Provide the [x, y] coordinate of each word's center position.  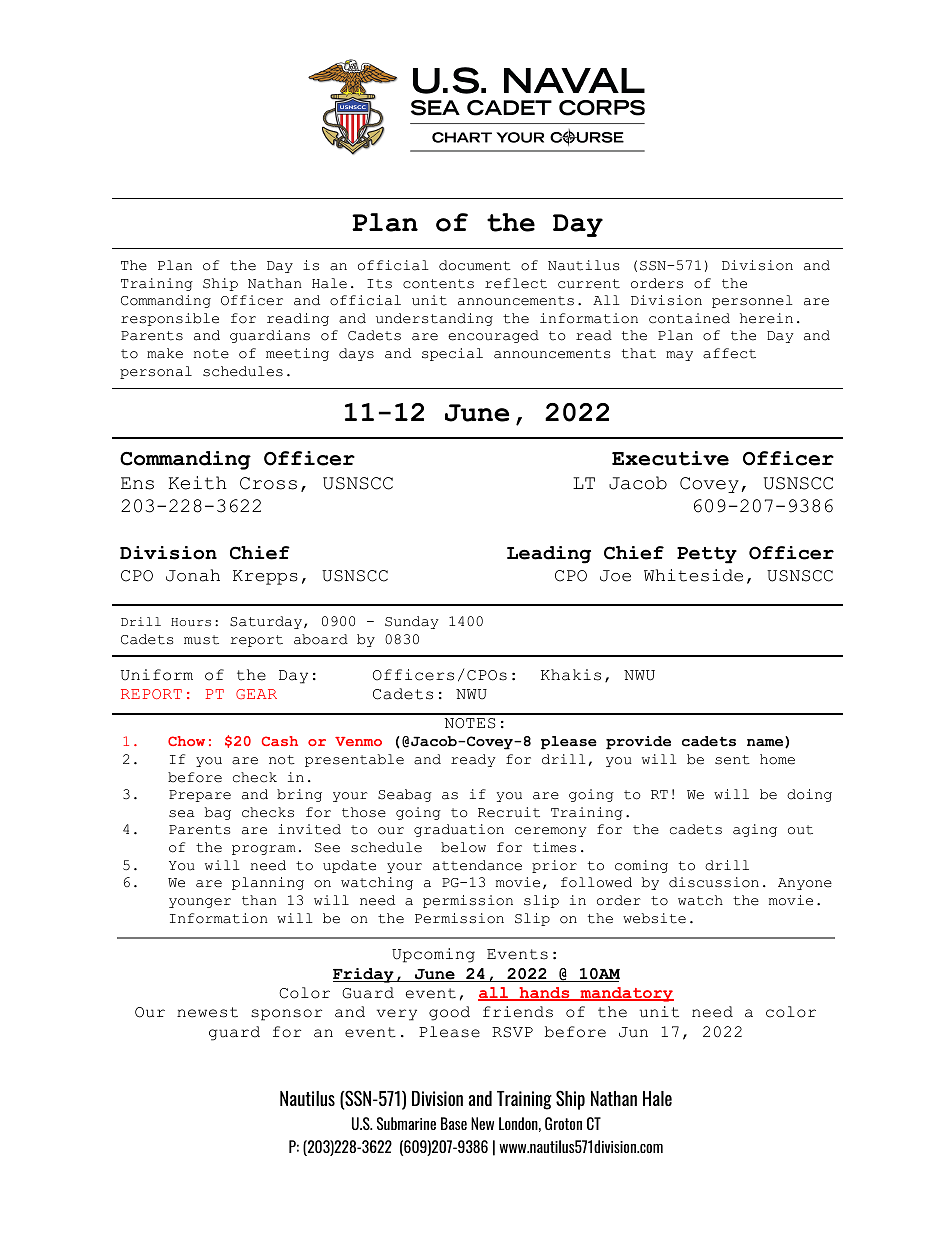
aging [755, 830]
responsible [170, 319]
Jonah [193, 575]
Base [454, 1123]
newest [207, 1012]
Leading [549, 555]
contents [438, 284]
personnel [752, 301]
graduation [459, 830]
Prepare [200, 796]
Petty [707, 555]
